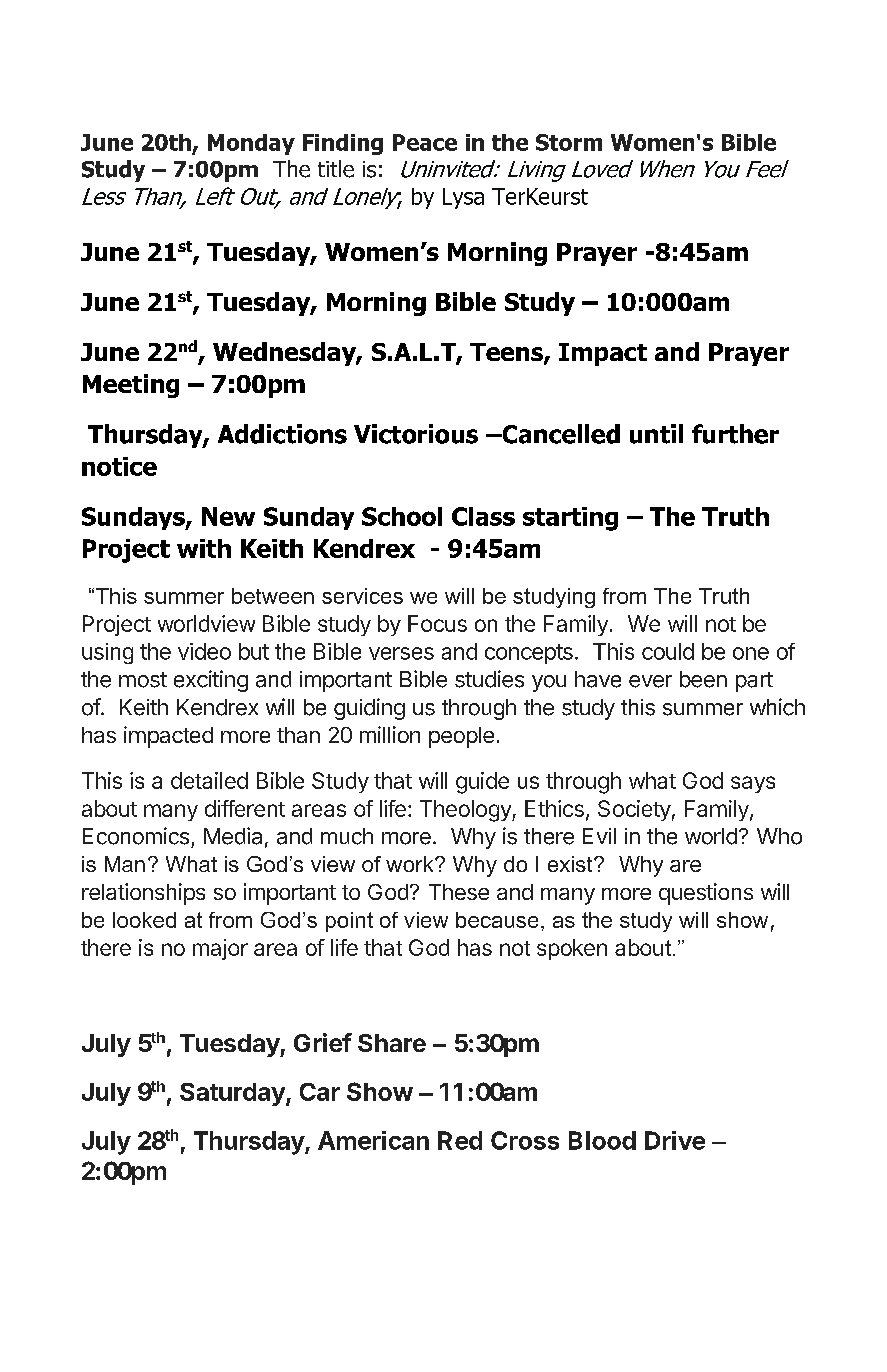  Describe the element at coordinates (466, 811) in the screenshot. I see `Theology` at that location.
